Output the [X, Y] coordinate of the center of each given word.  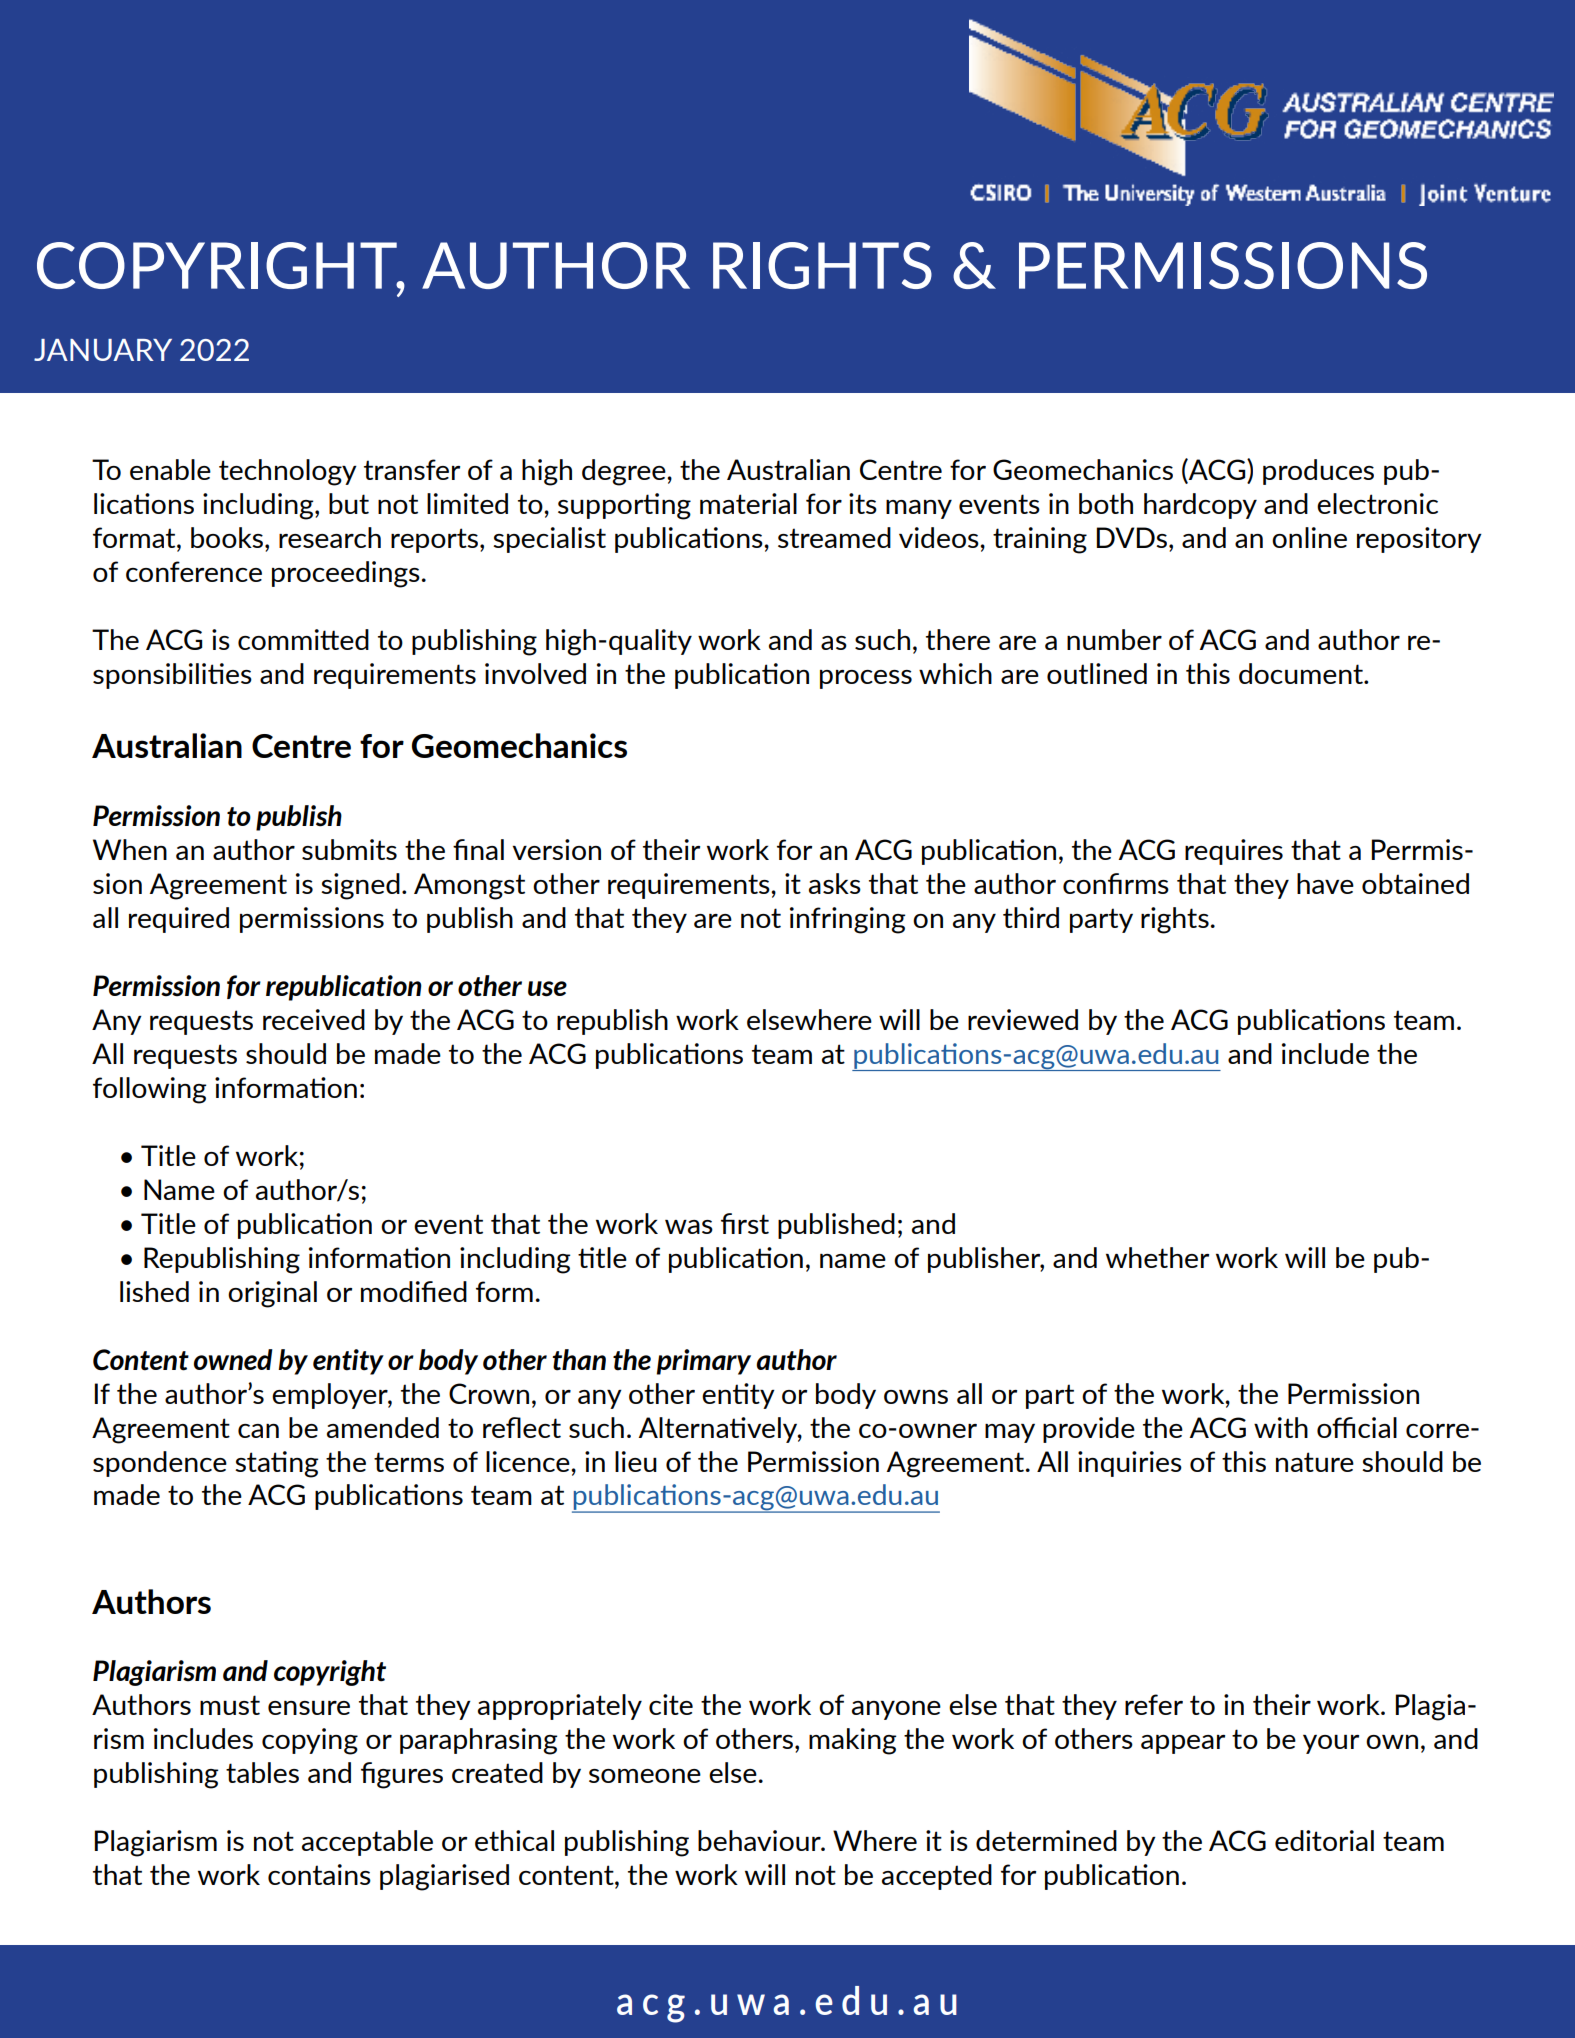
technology [288, 472]
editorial [1324, 1840]
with [1281, 1427]
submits [349, 849]
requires [1234, 852]
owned [233, 1359]
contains [319, 1874]
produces [1318, 472]
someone [645, 1776]
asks [835, 883]
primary [704, 1362]
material [748, 503]
